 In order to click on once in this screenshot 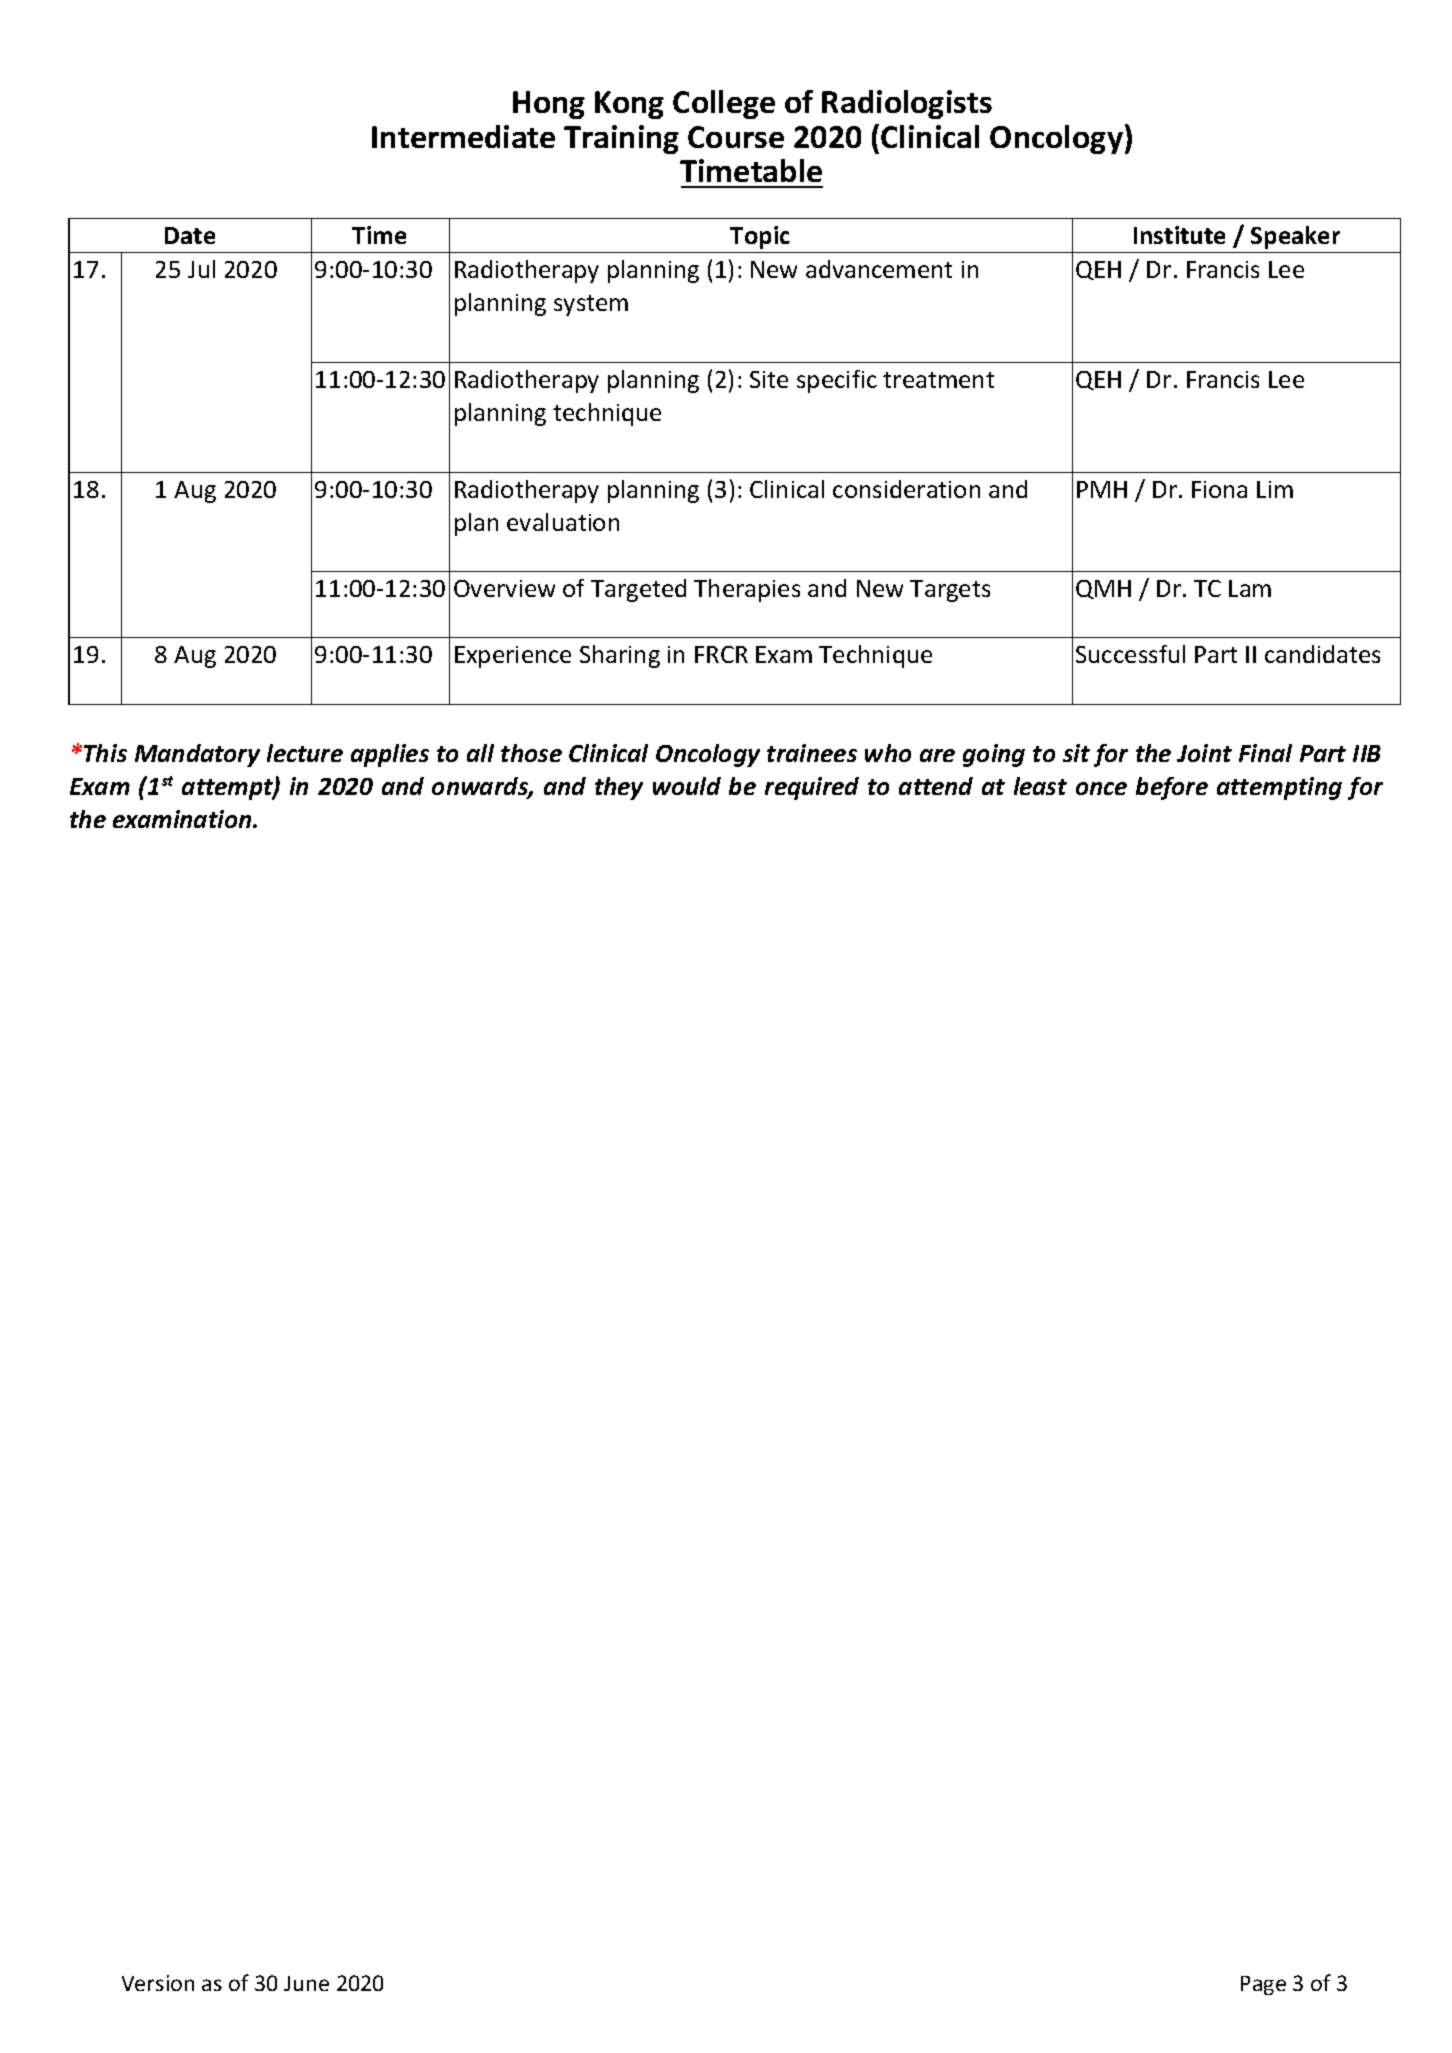, I will do `click(1101, 788)`.
